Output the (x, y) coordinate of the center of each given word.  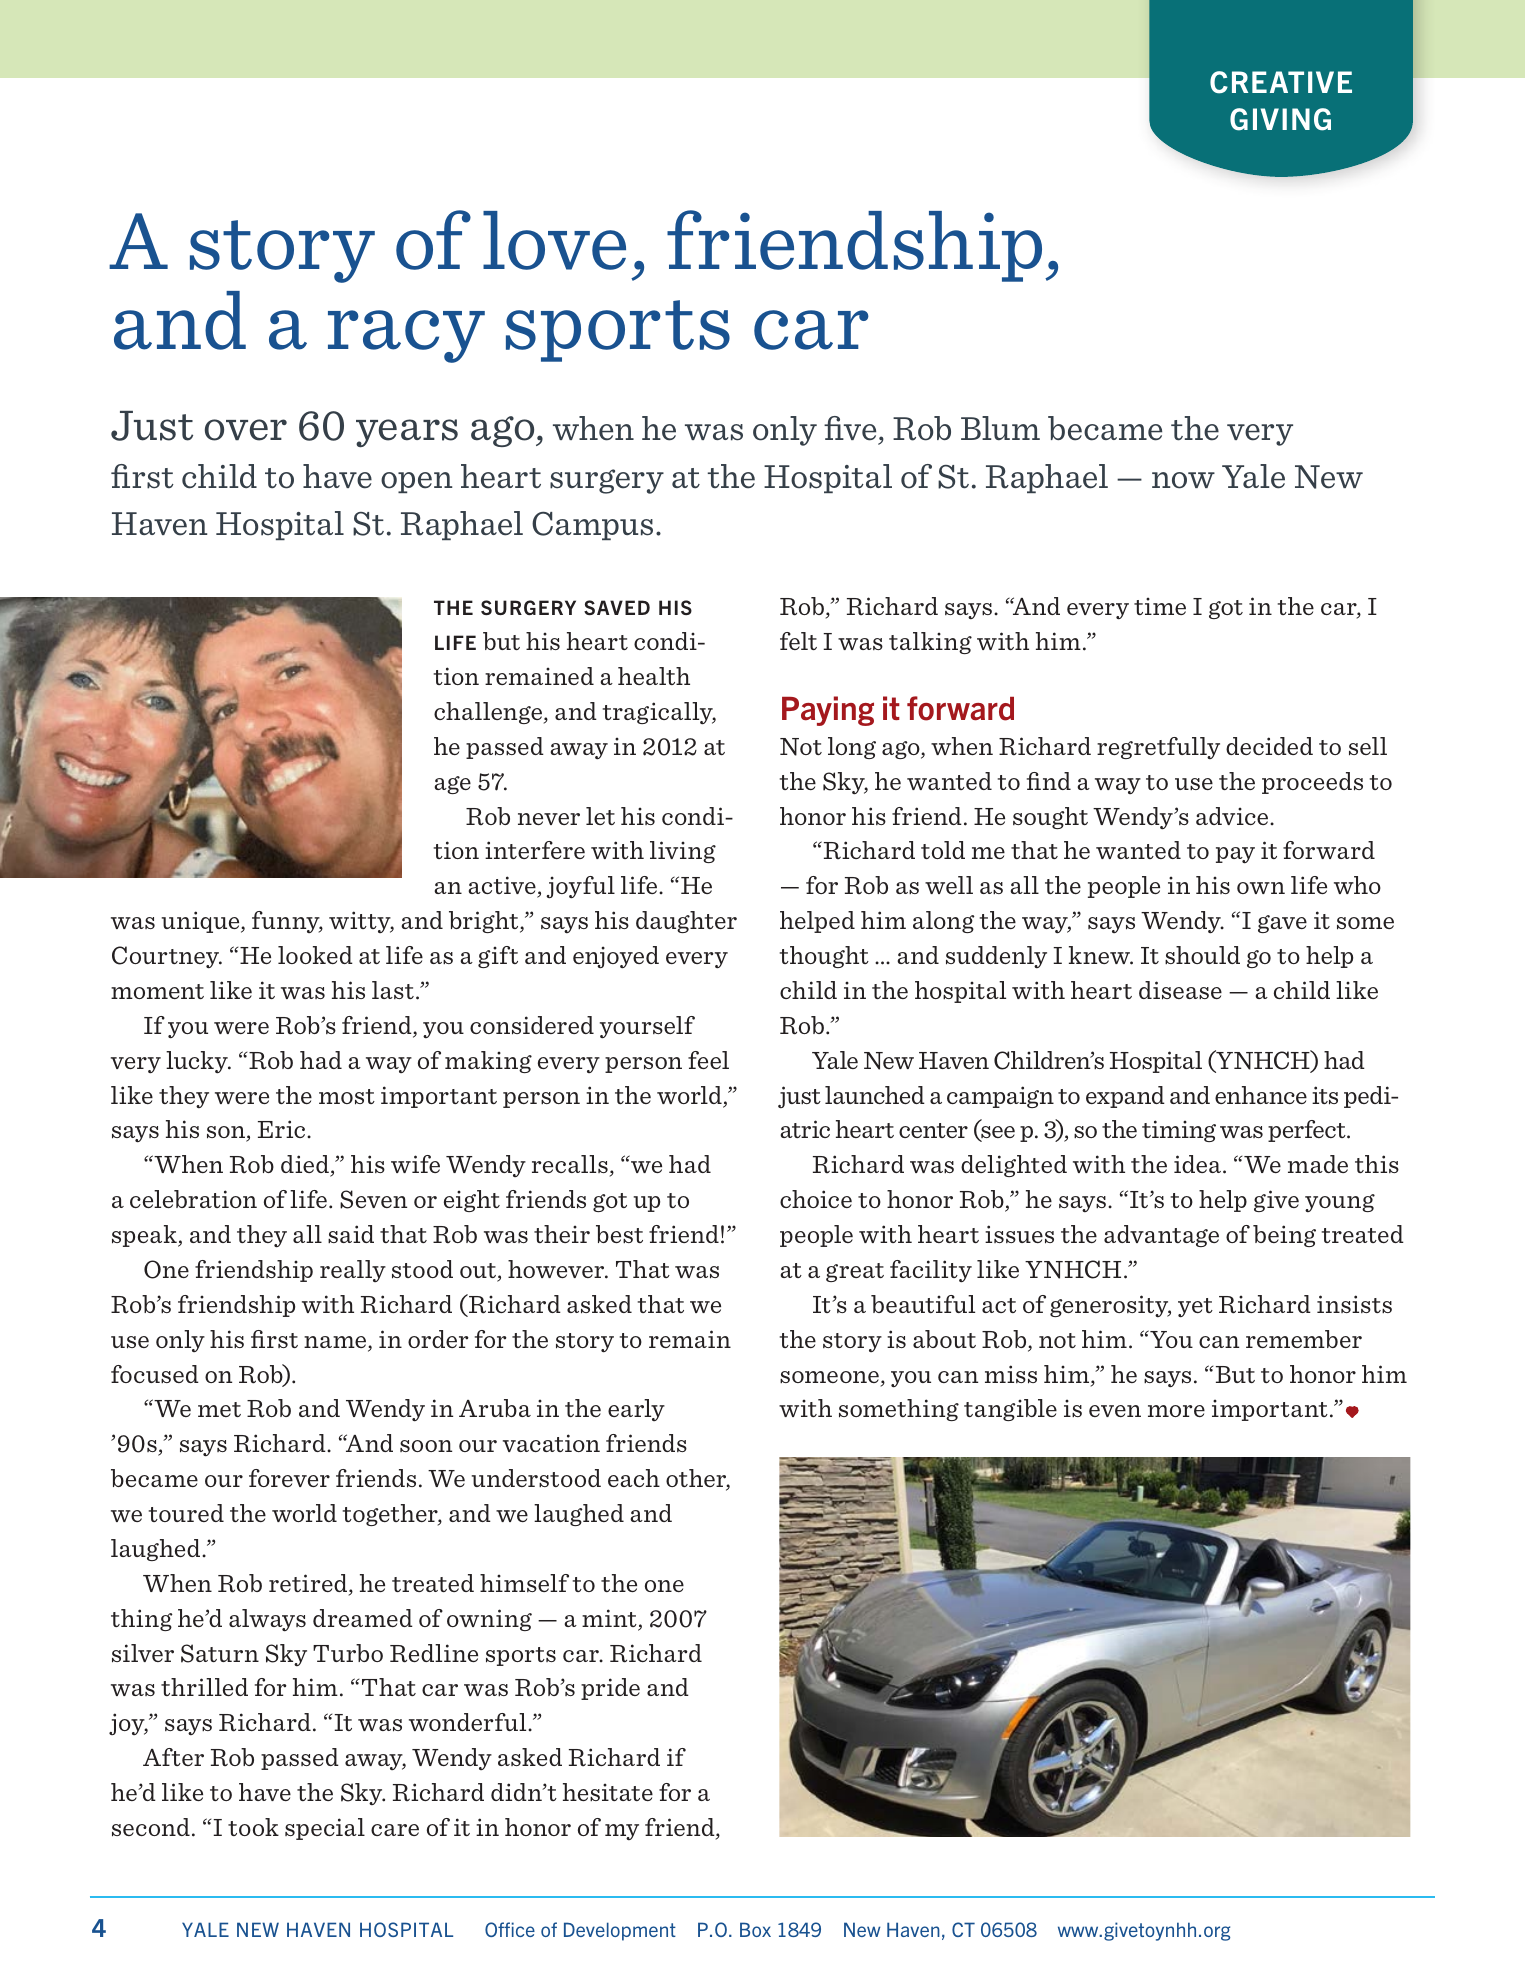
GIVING (1280, 119)
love (554, 240)
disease (1180, 990)
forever (289, 1478)
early (636, 1410)
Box (755, 1929)
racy (406, 336)
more (1176, 1411)
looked (315, 955)
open (416, 482)
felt (798, 641)
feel (708, 1060)
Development (620, 1931)
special (325, 1829)
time (1160, 606)
